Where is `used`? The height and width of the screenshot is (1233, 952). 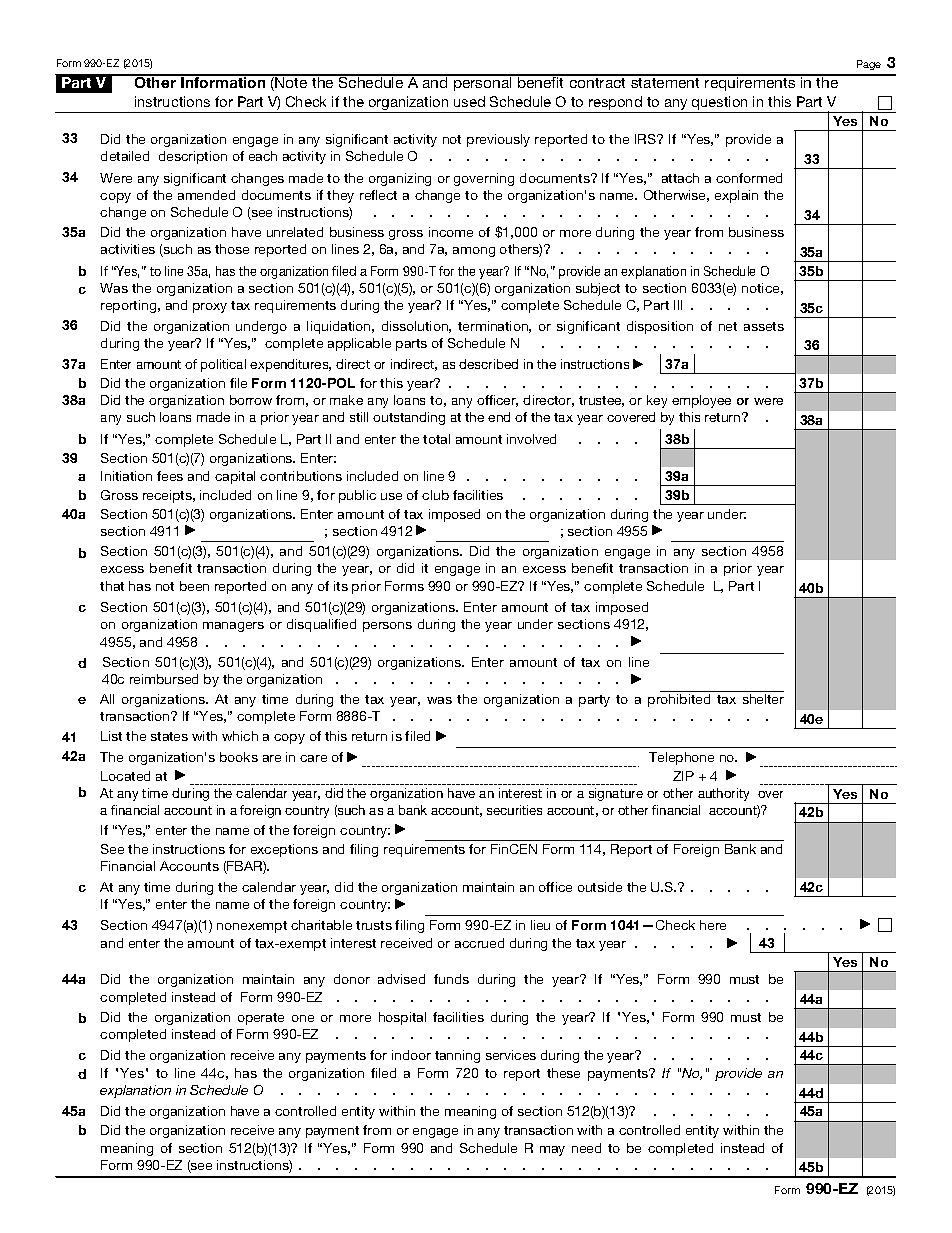 used is located at coordinates (469, 101).
